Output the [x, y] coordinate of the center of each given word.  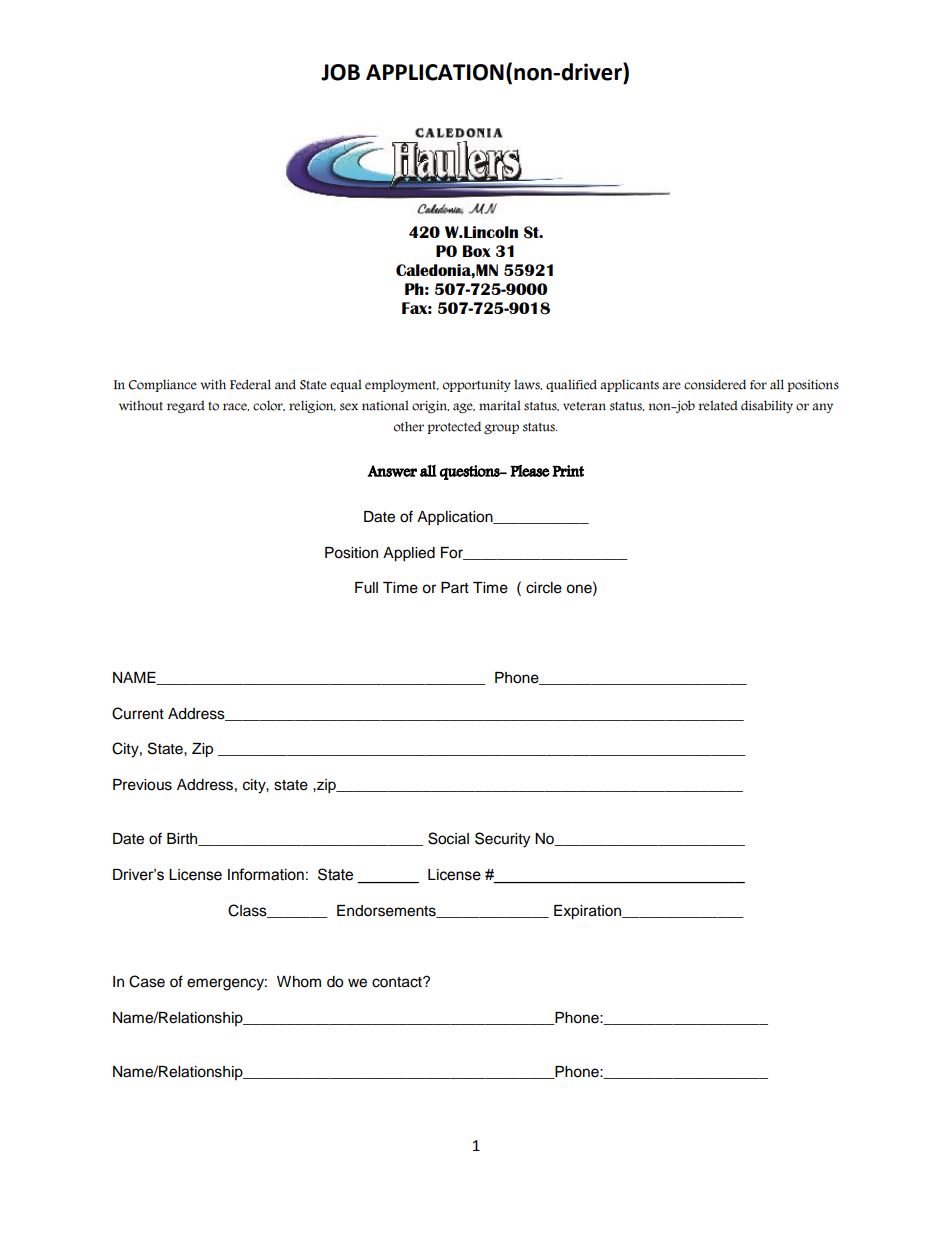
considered [715, 384]
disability [767, 406]
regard [186, 406]
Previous [142, 785]
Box [477, 251]
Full [366, 588]
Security [502, 840]
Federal [250, 384]
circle [544, 588]
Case [147, 981]
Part [455, 587]
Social [448, 838]
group [501, 429]
